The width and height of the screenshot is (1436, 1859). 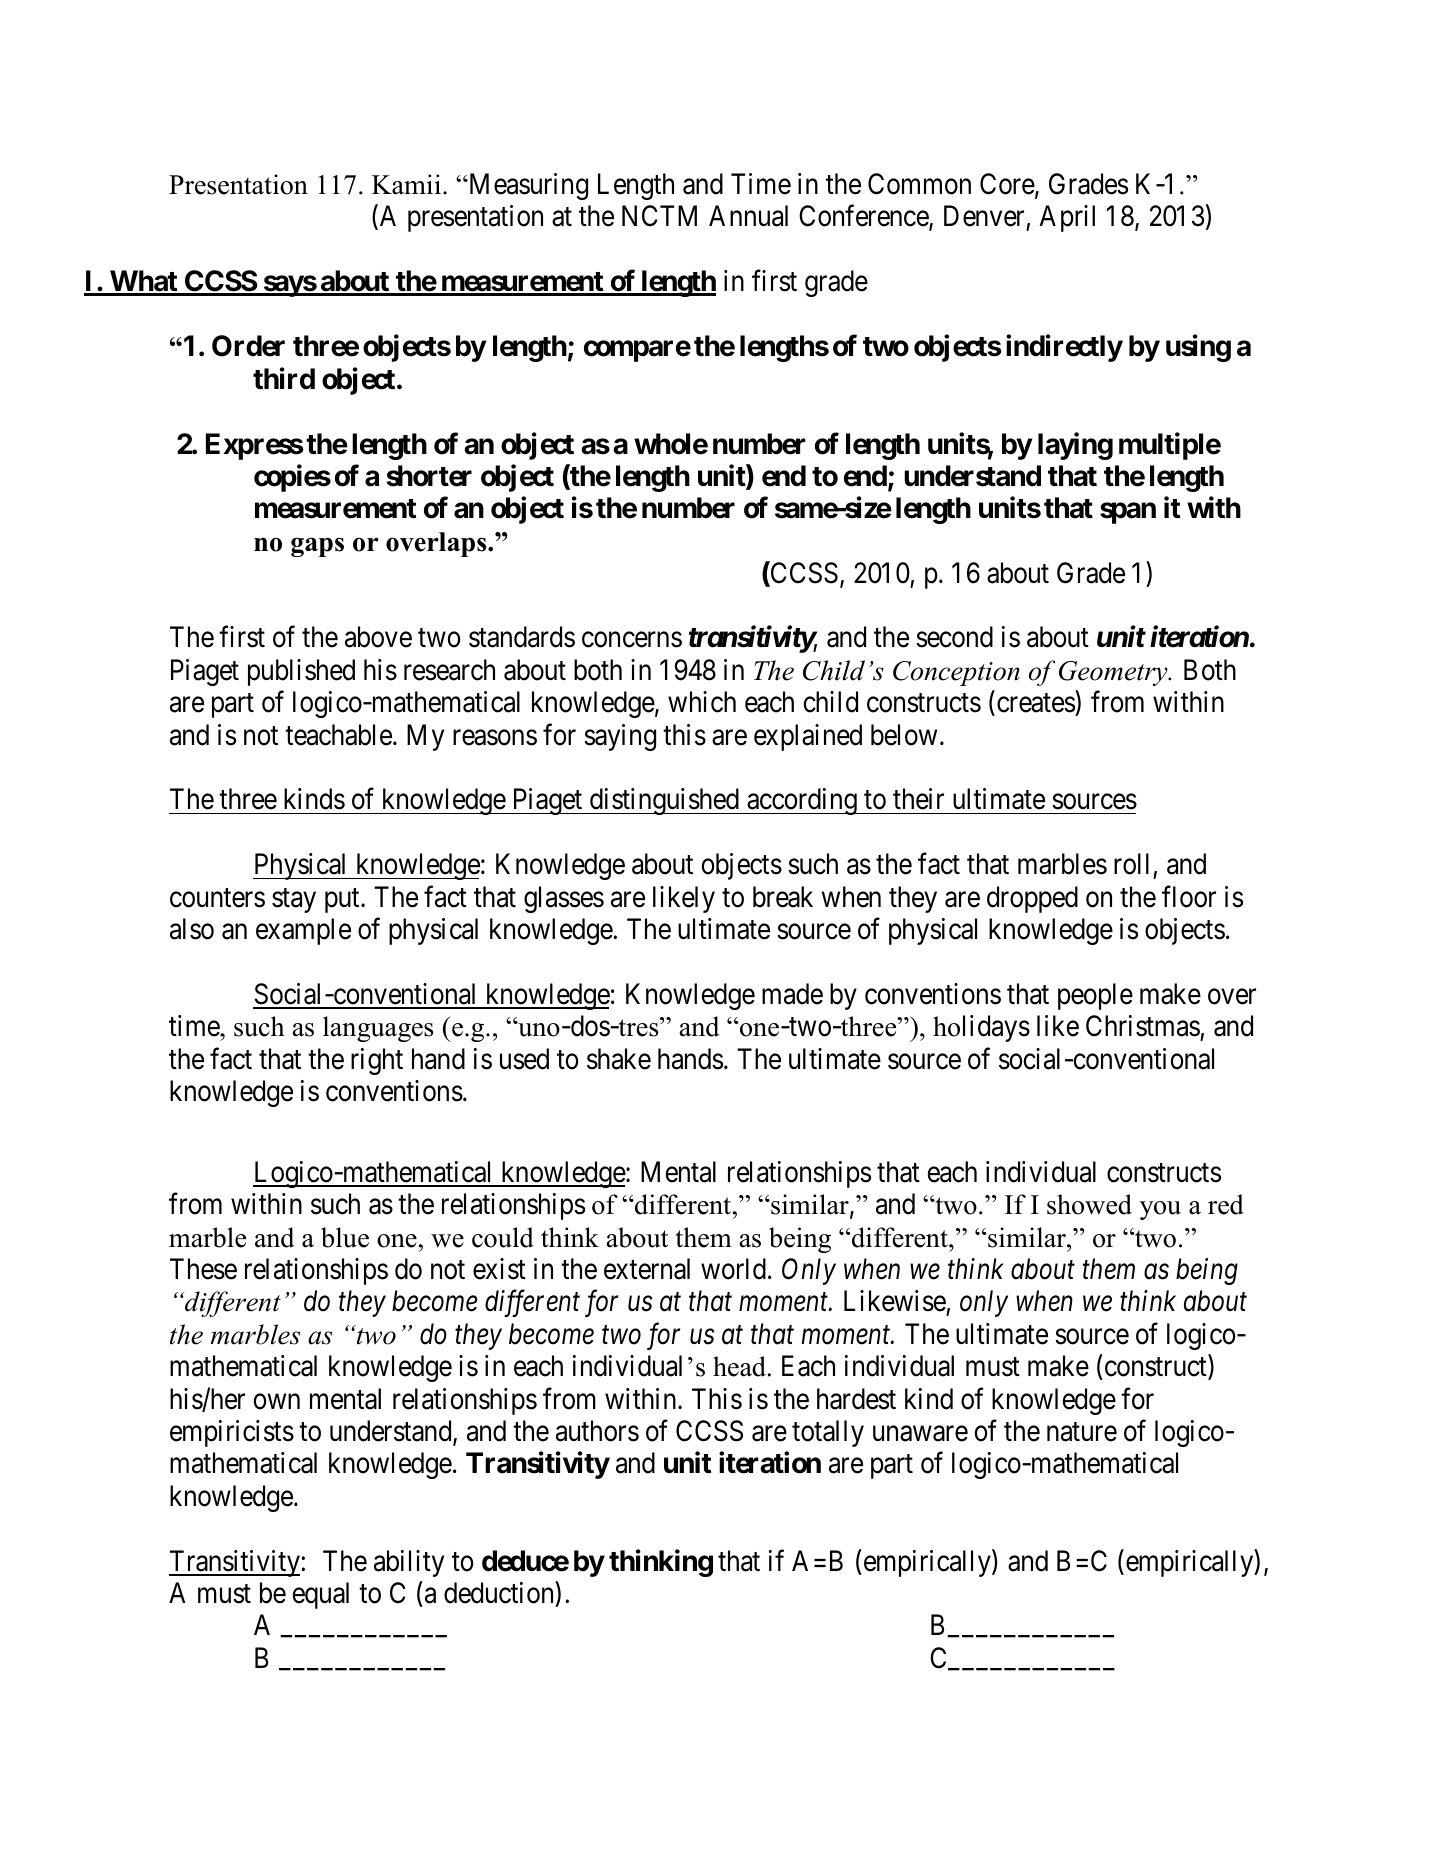 What do you see at coordinates (429, 476) in the screenshot?
I see `shorter` at bounding box center [429, 476].
